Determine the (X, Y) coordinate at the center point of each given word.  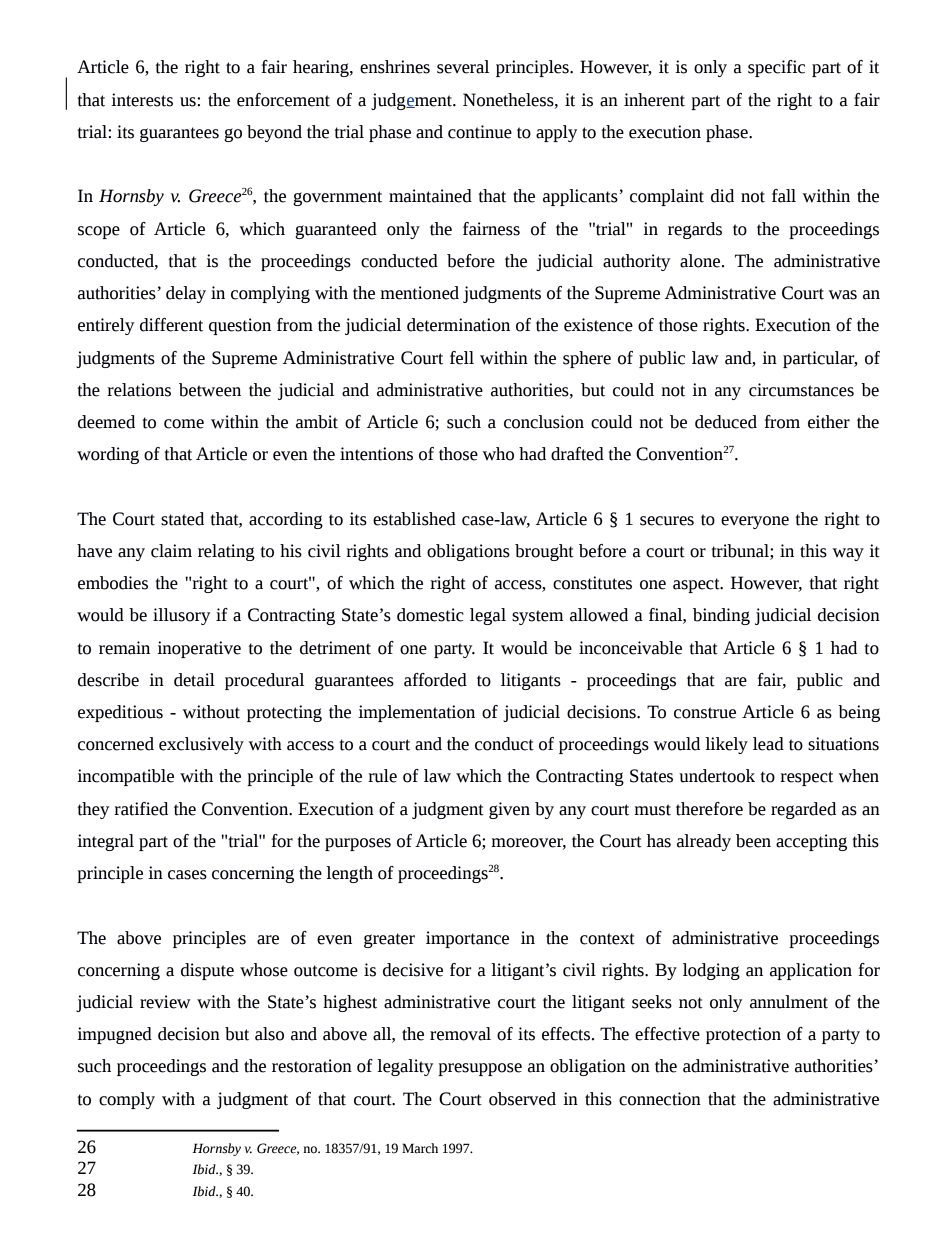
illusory (181, 616)
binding (721, 616)
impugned (114, 1035)
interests (142, 100)
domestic (430, 615)
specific (776, 68)
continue (480, 132)
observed (522, 1099)
